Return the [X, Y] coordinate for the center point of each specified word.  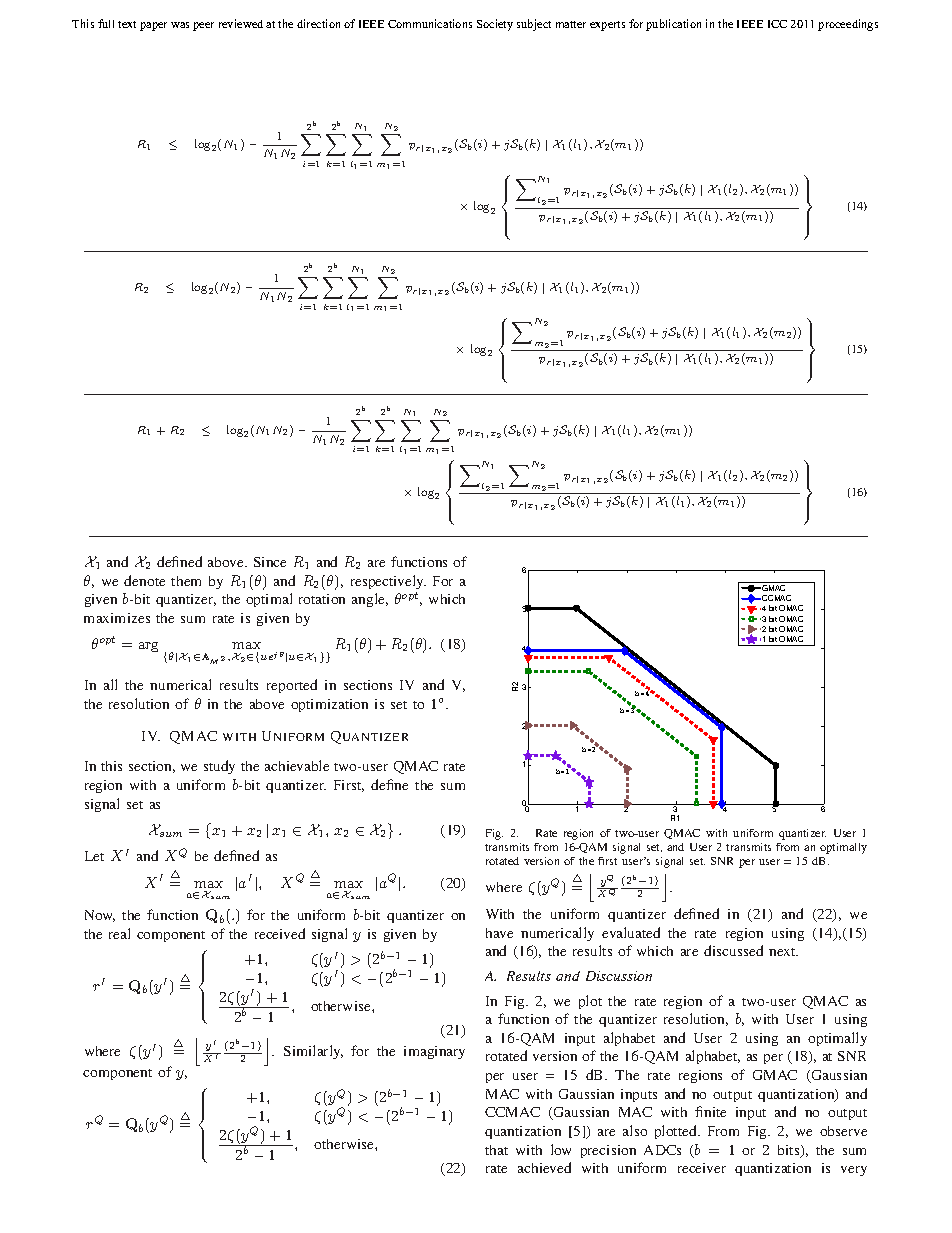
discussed [733, 950]
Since [270, 562]
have [499, 933]
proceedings [848, 25]
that [496, 1150]
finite [710, 1111]
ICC [777, 24]
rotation [322, 599]
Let [94, 856]
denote [144, 580]
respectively [388, 582]
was [180, 25]
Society [495, 25]
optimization [329, 705]
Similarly [313, 1052]
